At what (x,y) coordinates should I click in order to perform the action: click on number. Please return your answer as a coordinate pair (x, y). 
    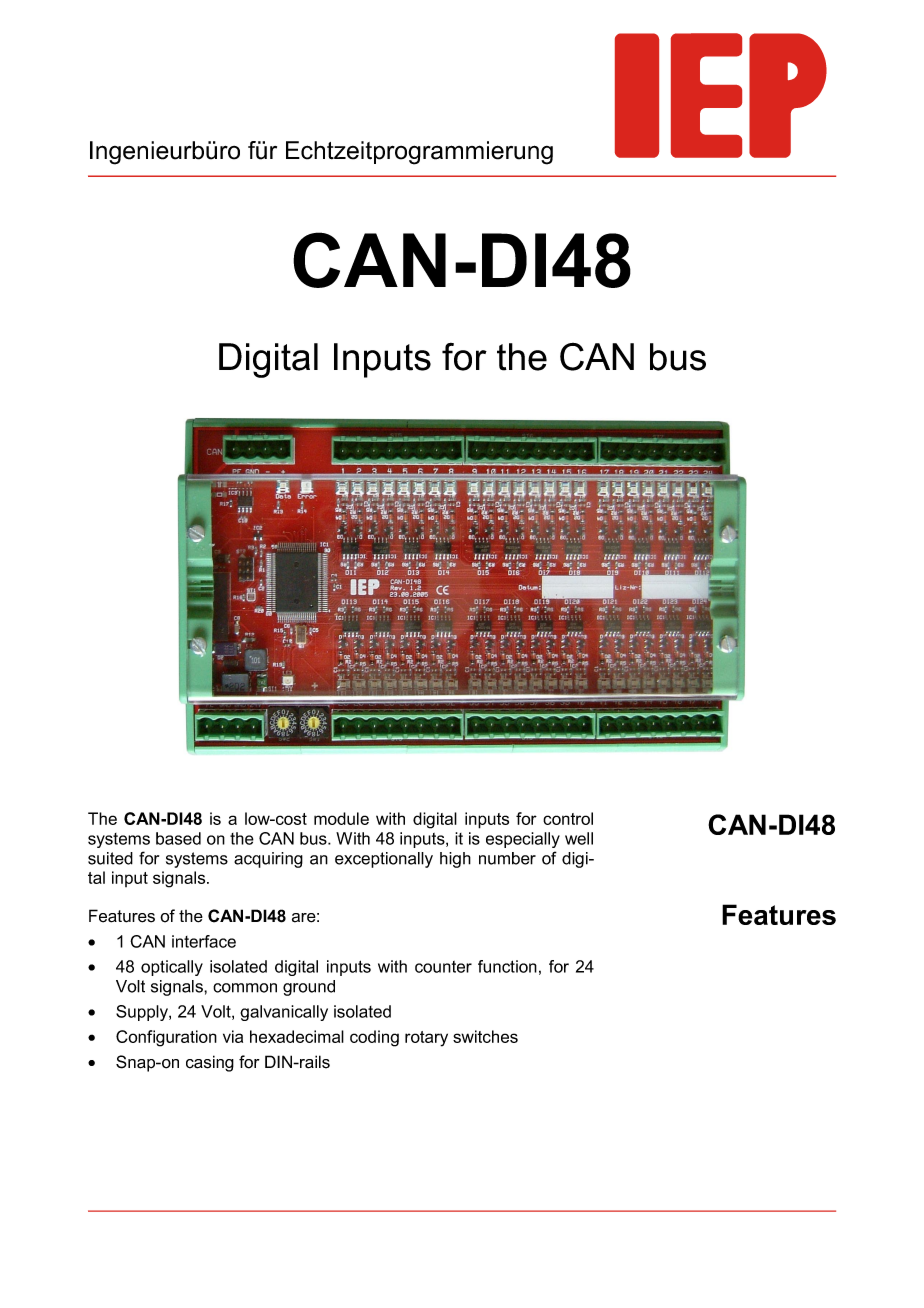
    Looking at the image, I should click on (507, 858).
